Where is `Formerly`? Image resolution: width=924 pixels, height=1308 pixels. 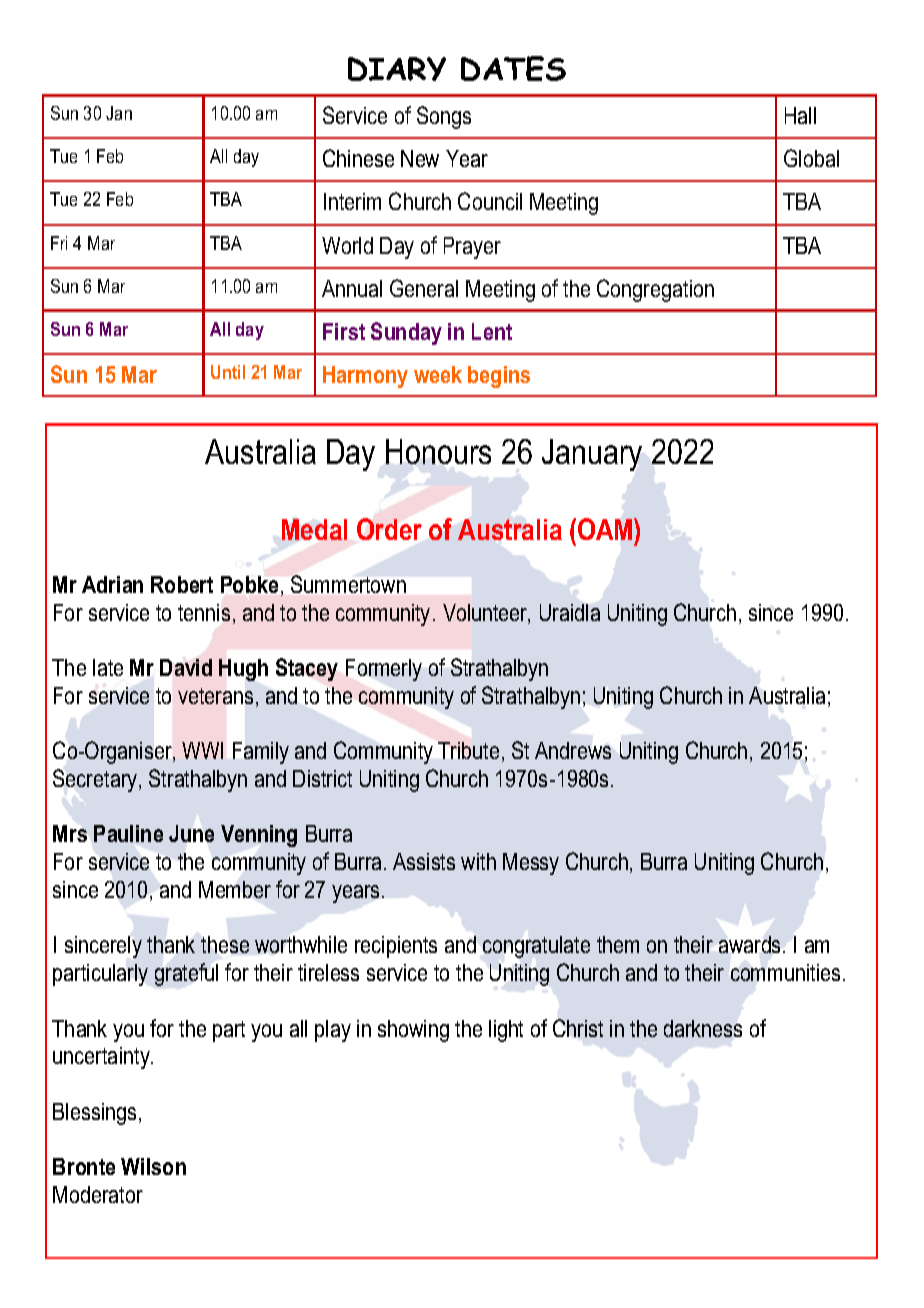 Formerly is located at coordinates (384, 670).
